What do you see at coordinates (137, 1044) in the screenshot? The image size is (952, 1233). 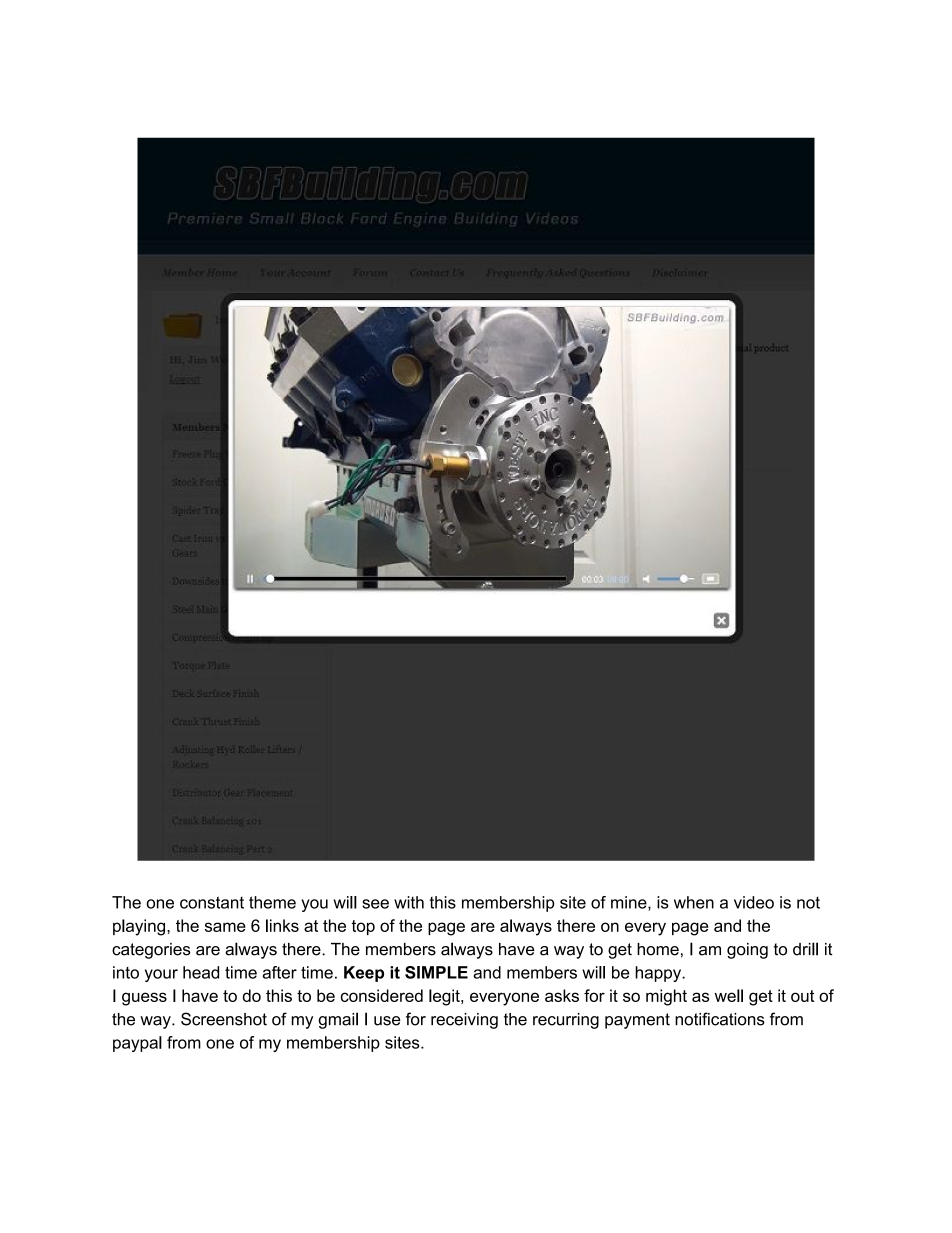 I see `paypal` at bounding box center [137, 1044].
